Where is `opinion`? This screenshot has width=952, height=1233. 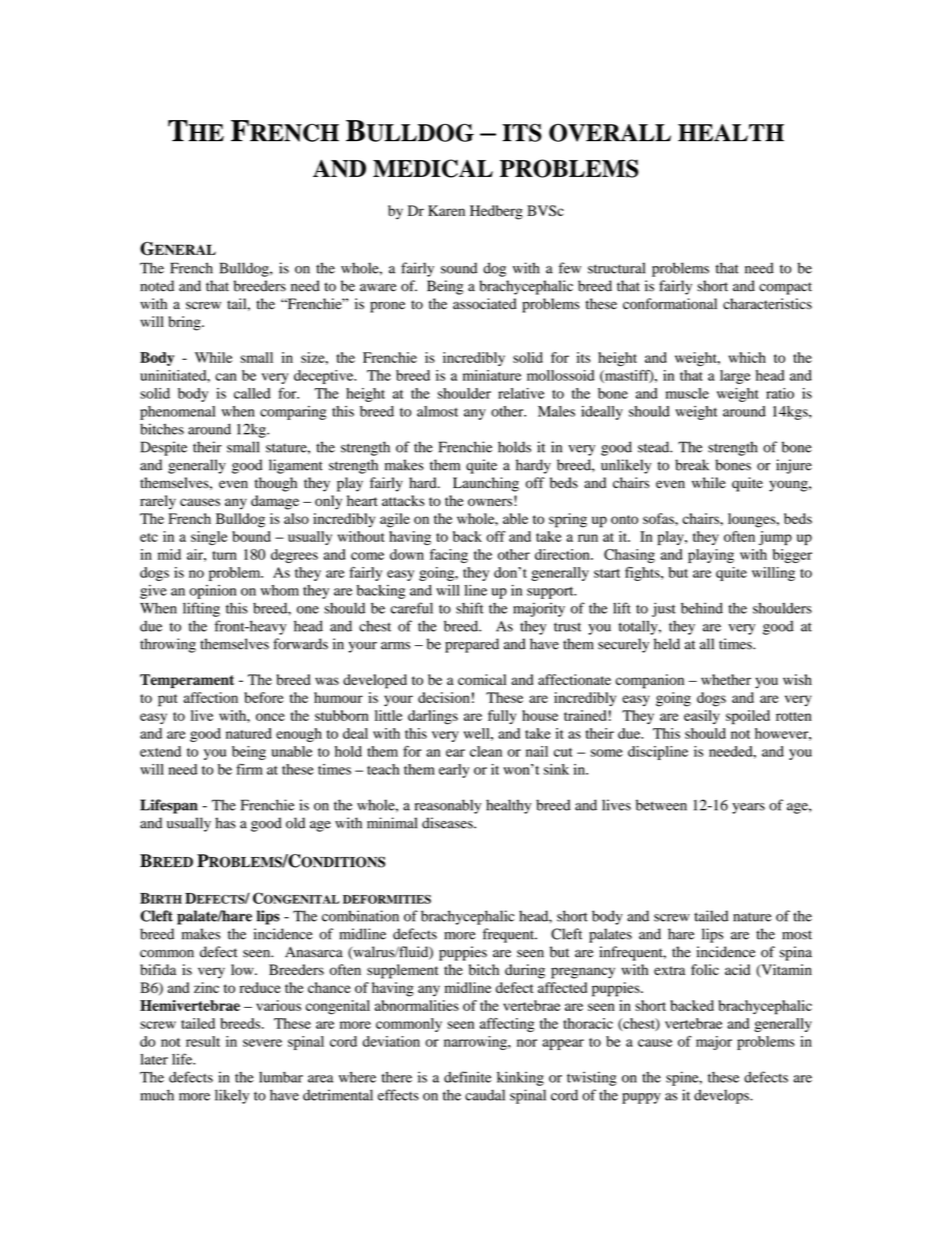 opinion is located at coordinates (212, 592).
